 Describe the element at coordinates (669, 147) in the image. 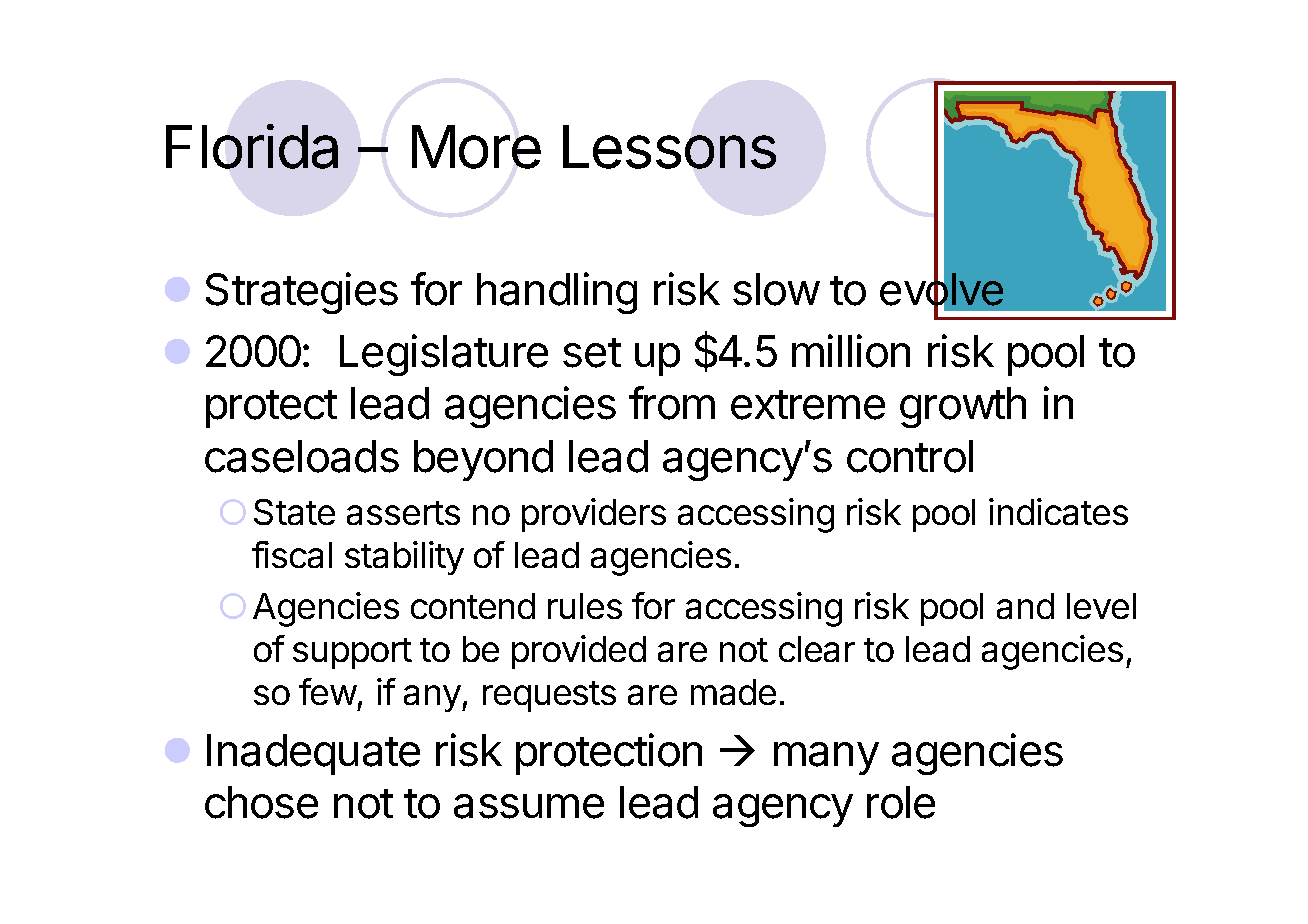

I see `Lessons` at that location.
